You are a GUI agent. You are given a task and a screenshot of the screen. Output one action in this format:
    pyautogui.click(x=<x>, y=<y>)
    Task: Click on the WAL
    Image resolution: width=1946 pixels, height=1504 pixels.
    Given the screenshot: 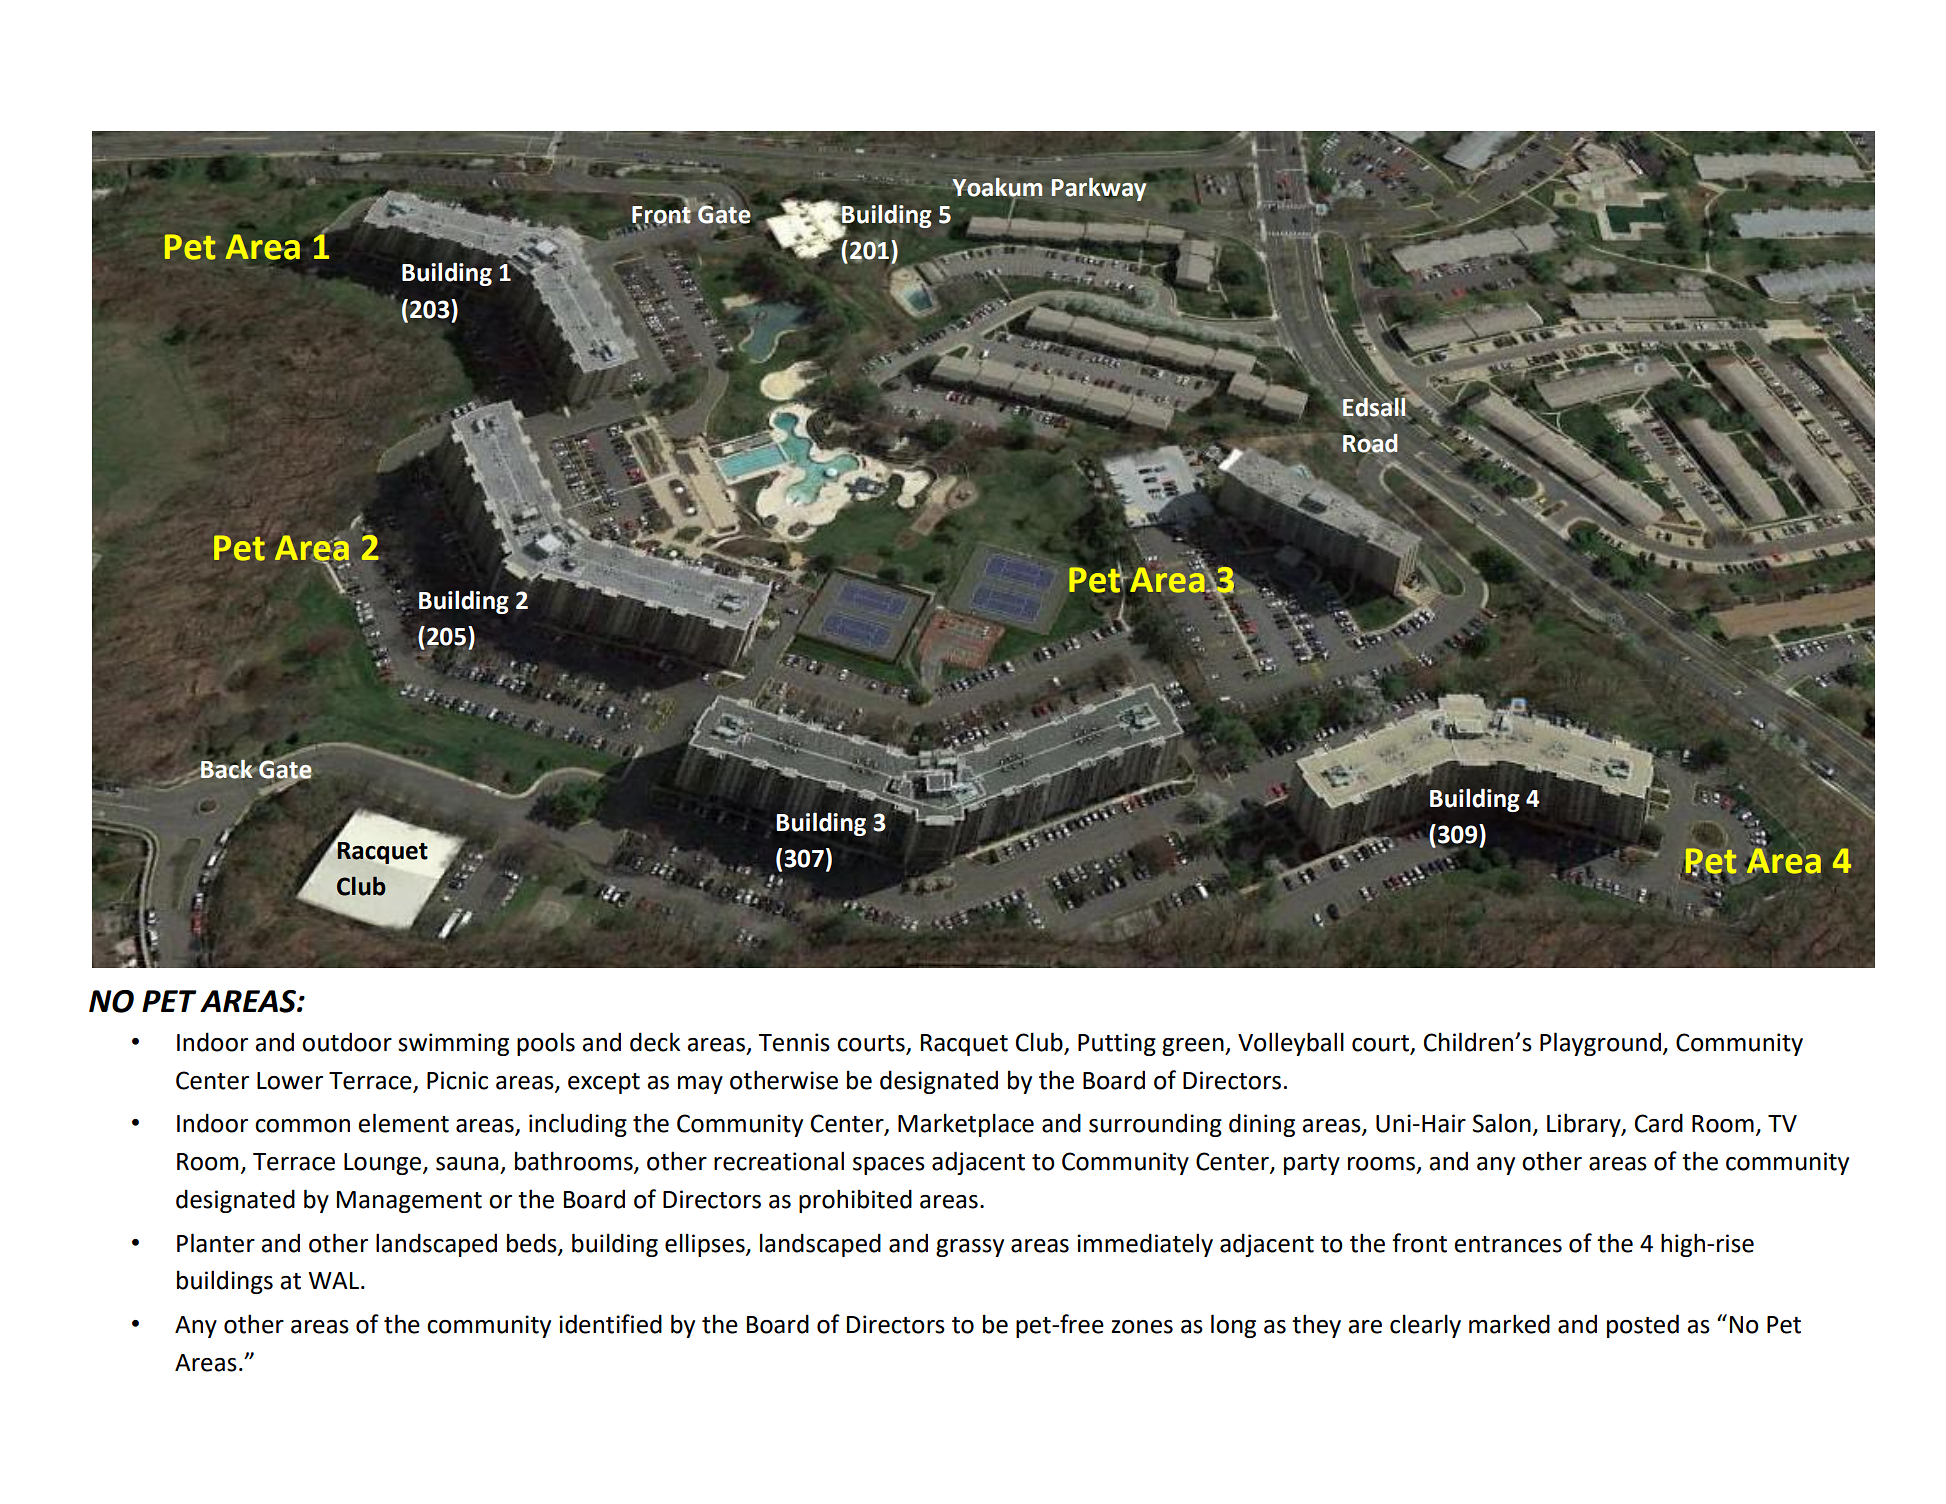 What is the action you would take?
    pyautogui.click(x=335, y=1280)
